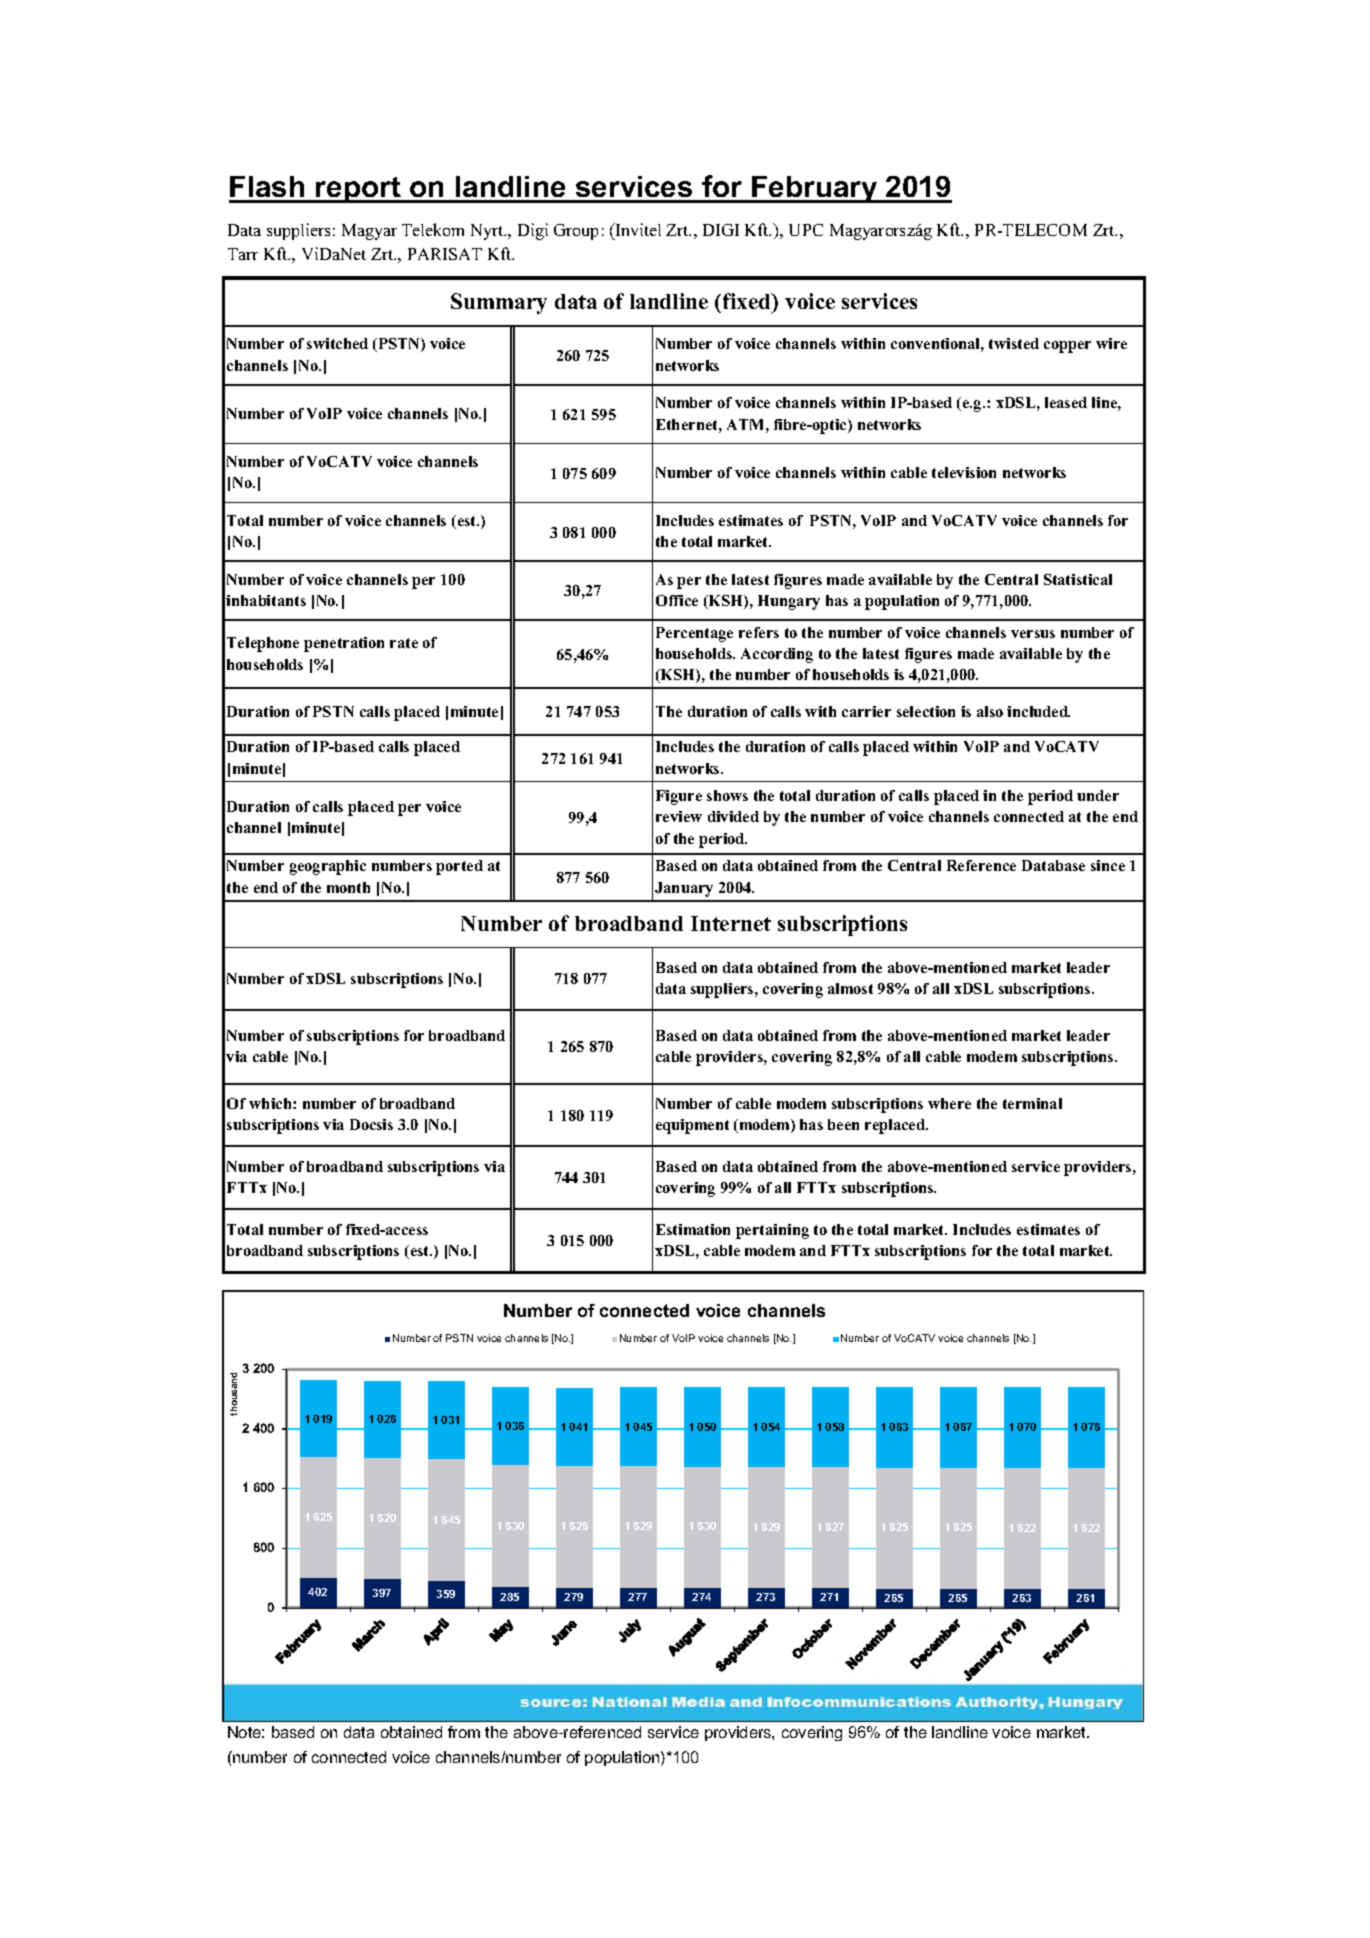  I want to click on February, so click(815, 189).
